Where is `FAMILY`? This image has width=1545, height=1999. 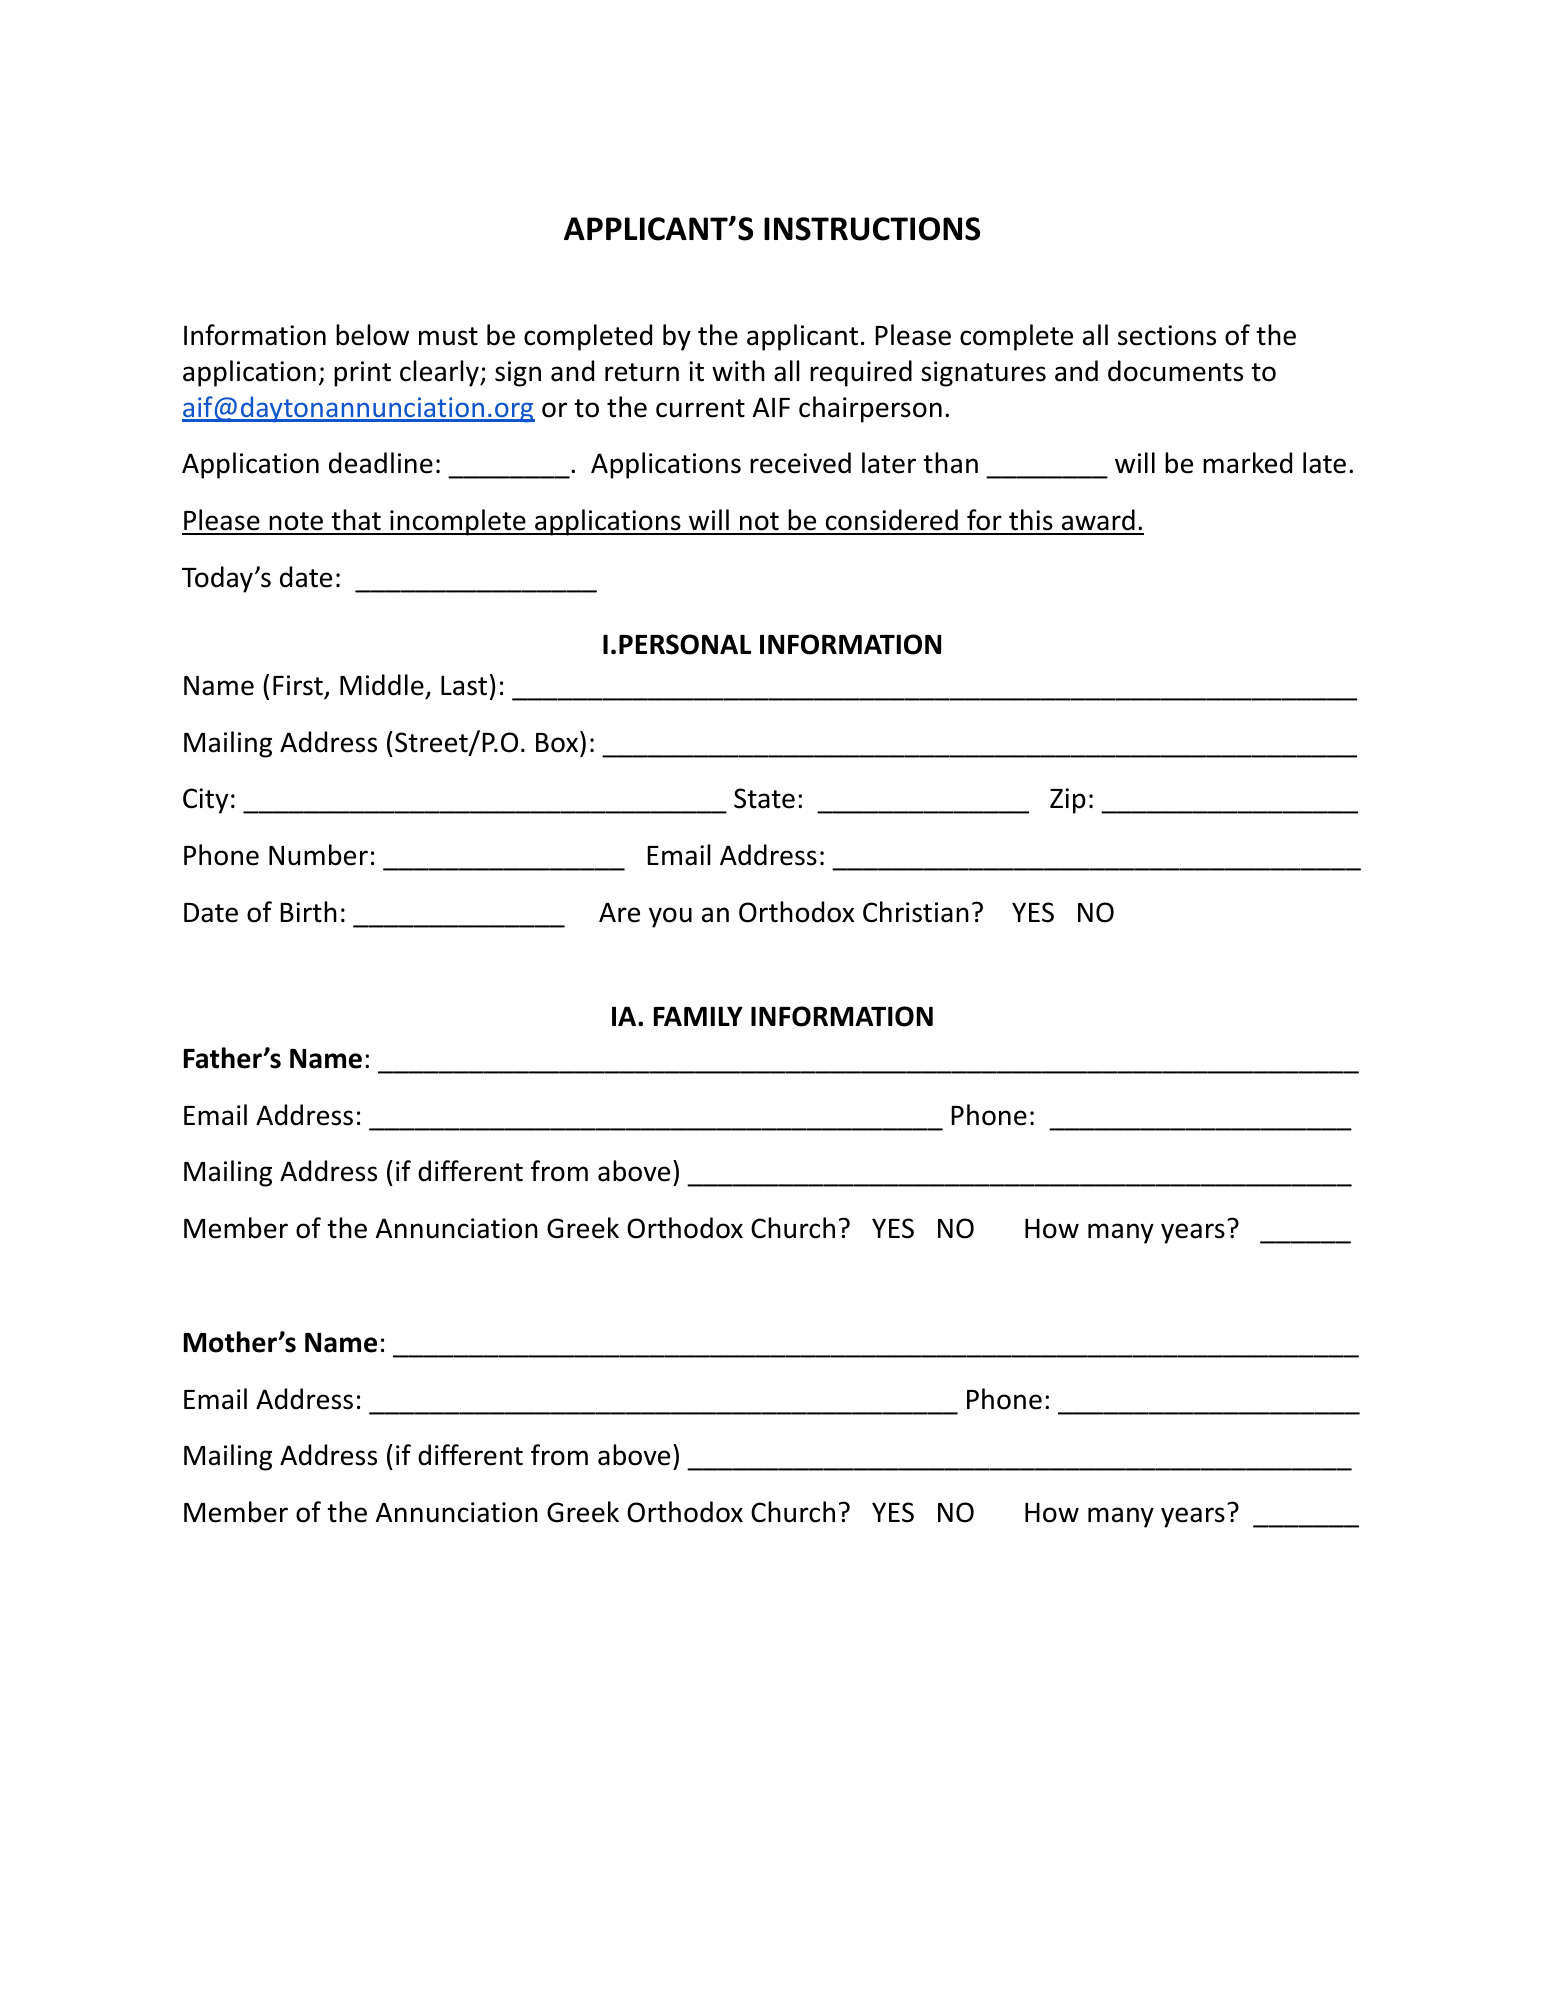
FAMILY is located at coordinates (698, 1016).
